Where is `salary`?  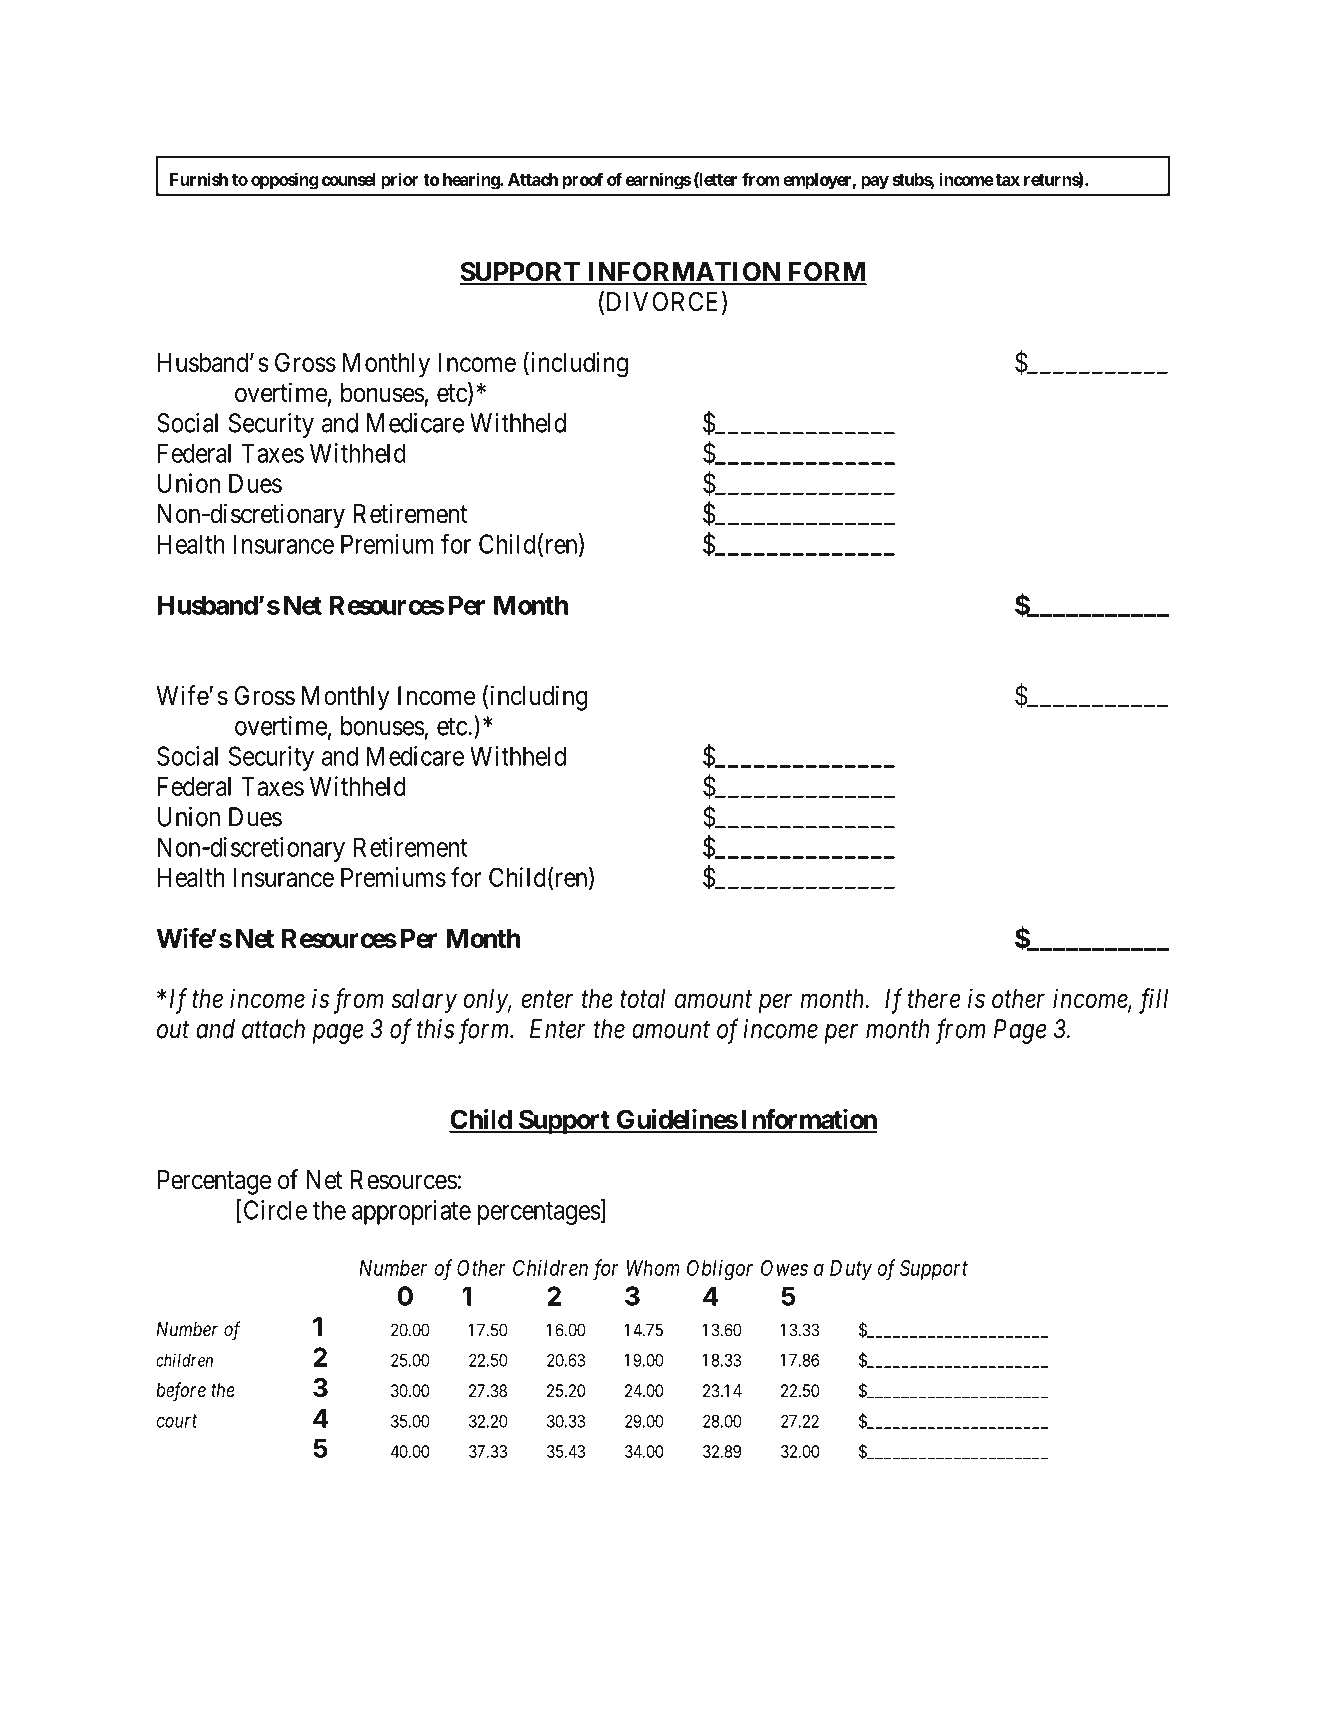 salary is located at coordinates (424, 1001).
